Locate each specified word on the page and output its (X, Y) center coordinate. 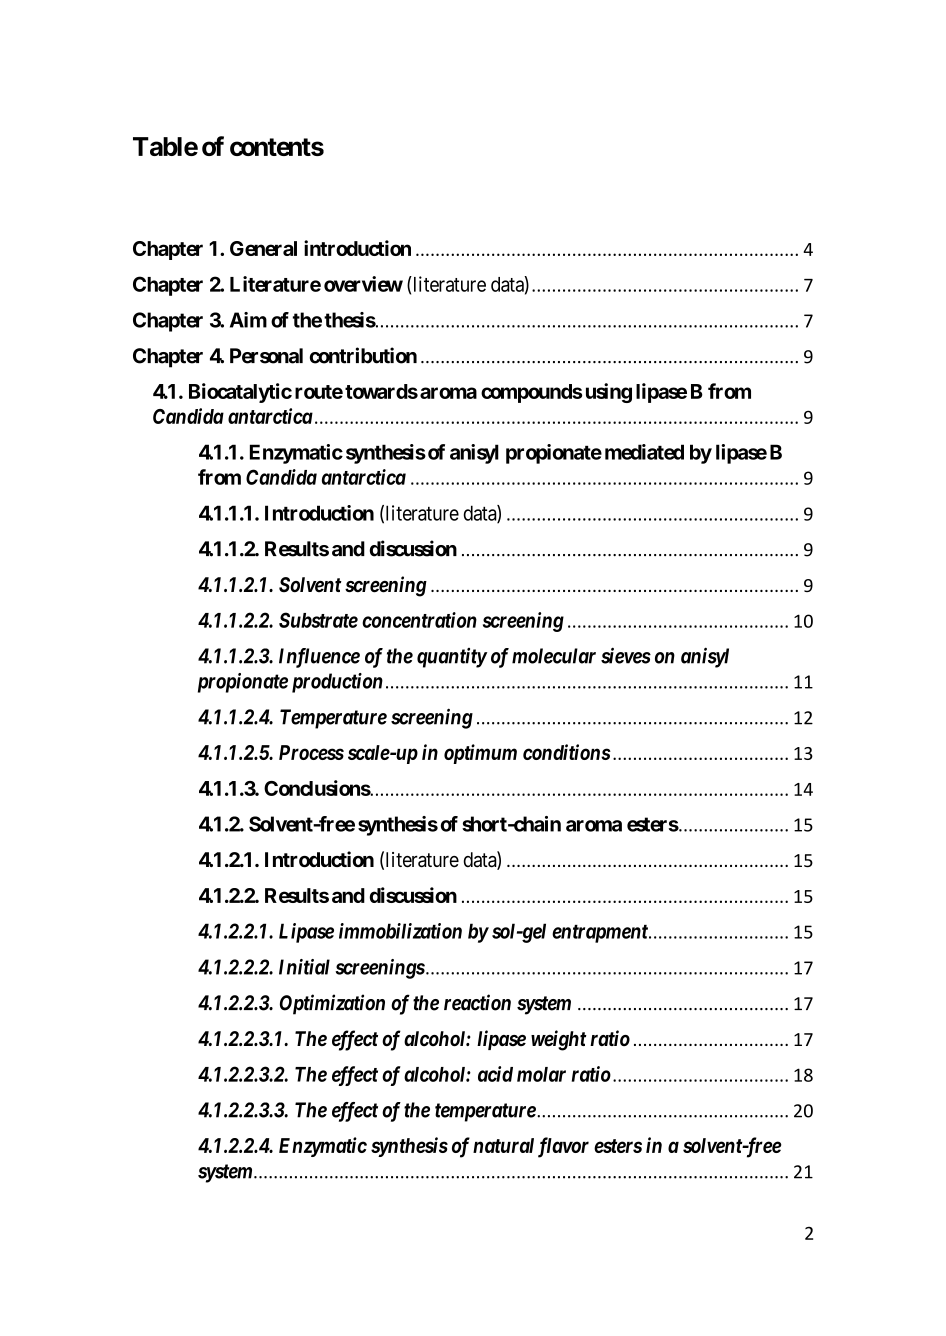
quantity (452, 658)
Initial (304, 967)
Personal (266, 356)
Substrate (318, 620)
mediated (644, 452)
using (609, 393)
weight (559, 1040)
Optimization (332, 1004)
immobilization (400, 931)
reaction (477, 1002)
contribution (363, 355)
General (263, 248)
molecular (554, 656)
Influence (319, 658)
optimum (480, 754)
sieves (626, 655)
